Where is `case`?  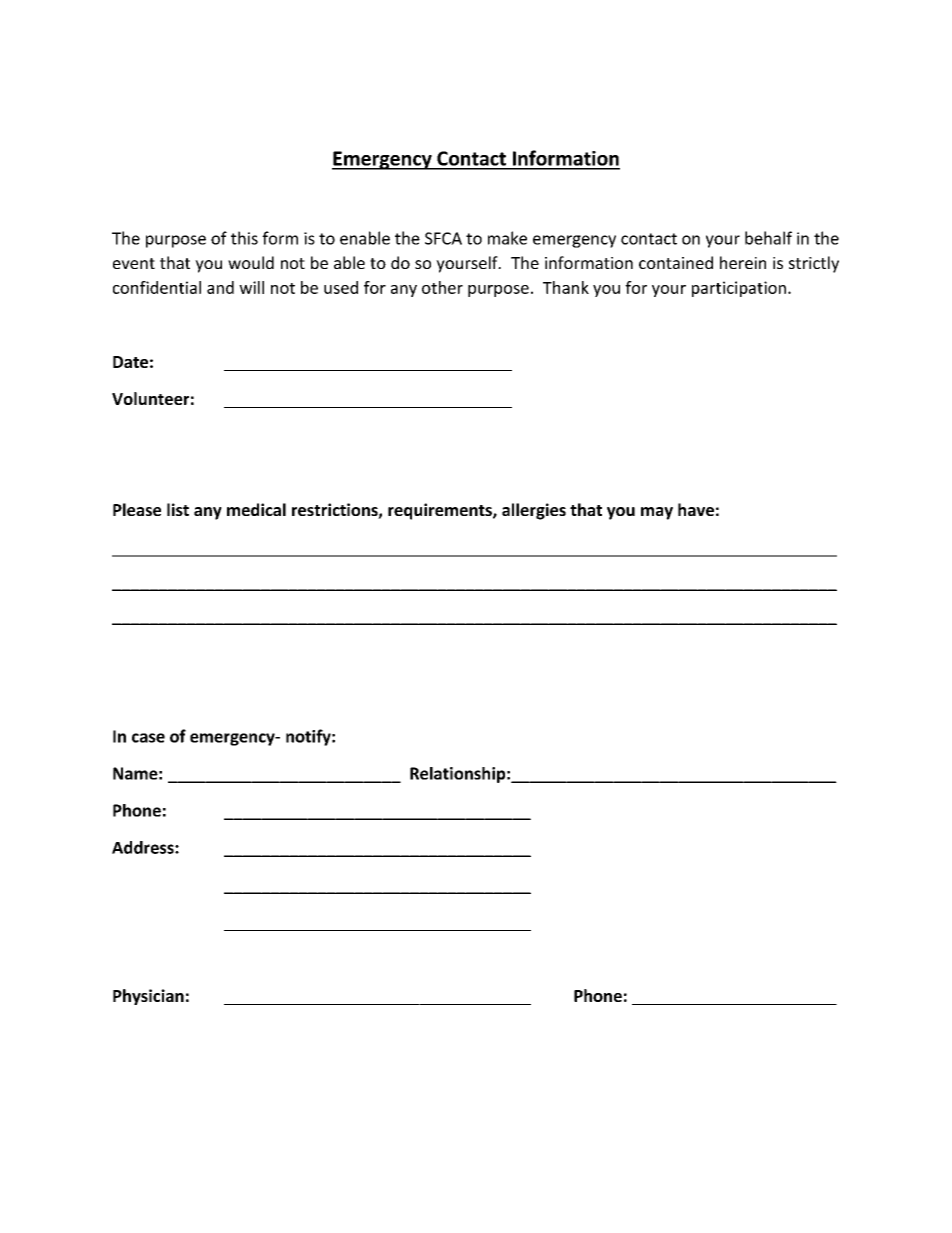
case is located at coordinates (148, 738).
